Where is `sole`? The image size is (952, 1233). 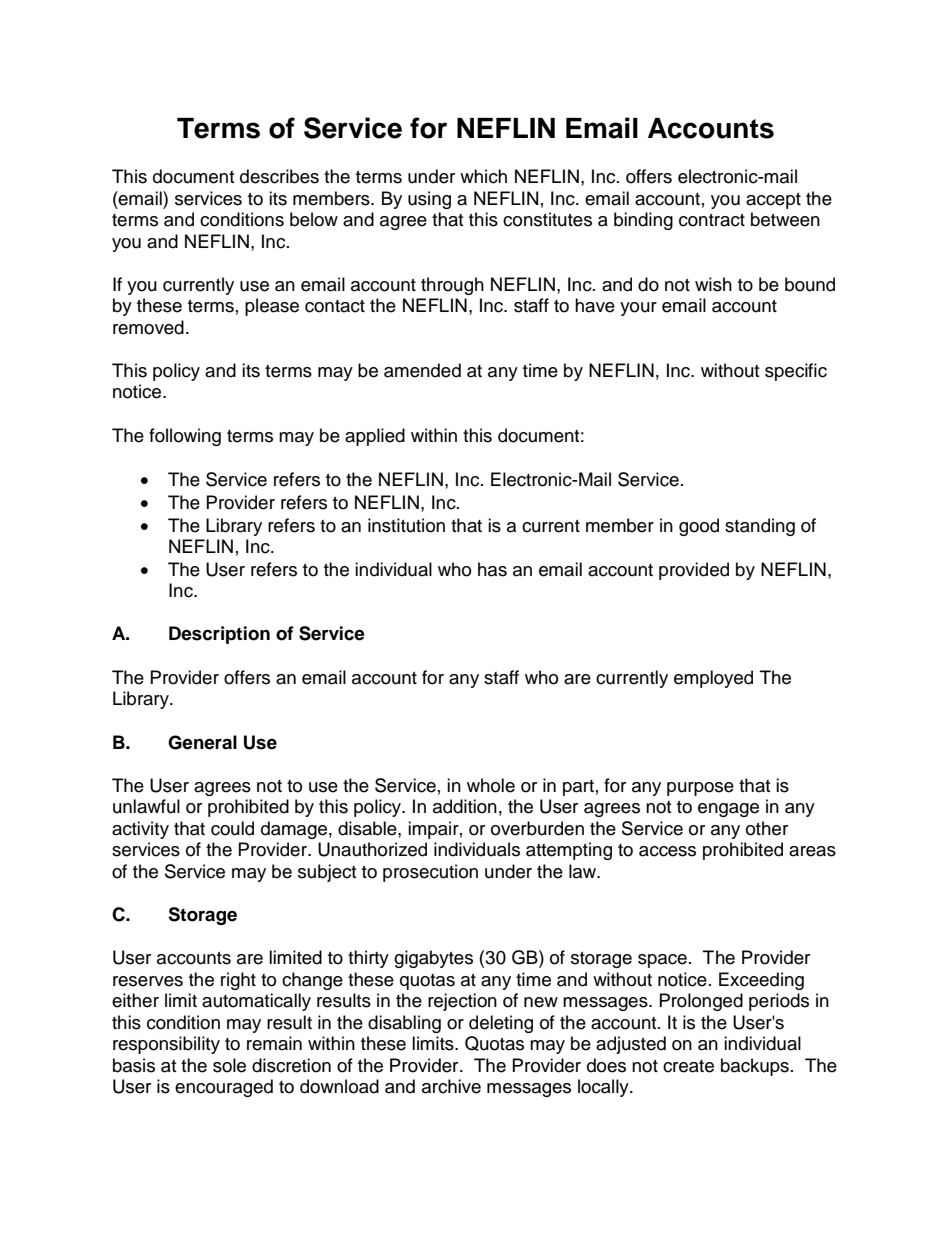 sole is located at coordinates (229, 1065).
